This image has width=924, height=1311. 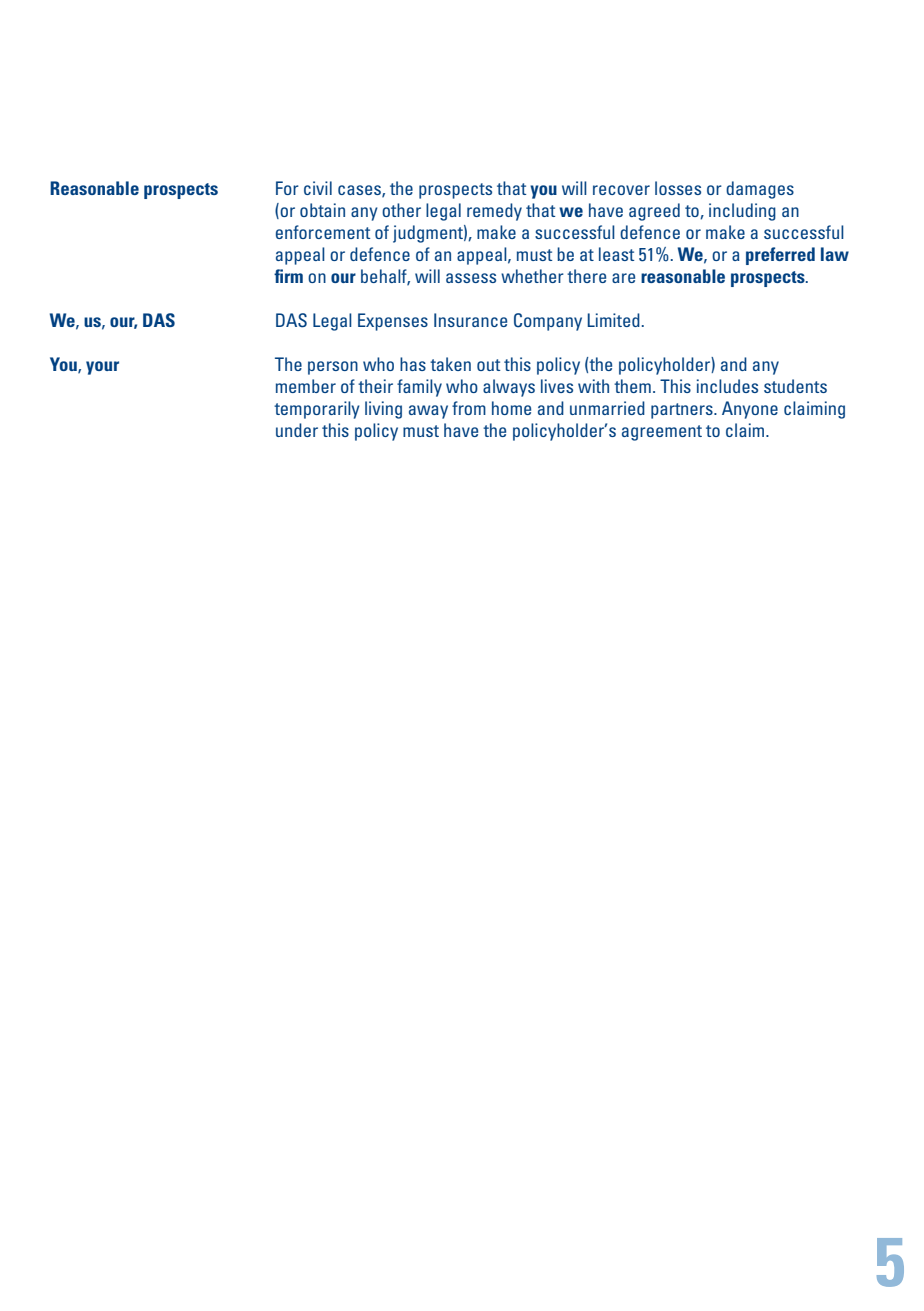 I want to click on Limited, so click(x=614, y=320).
